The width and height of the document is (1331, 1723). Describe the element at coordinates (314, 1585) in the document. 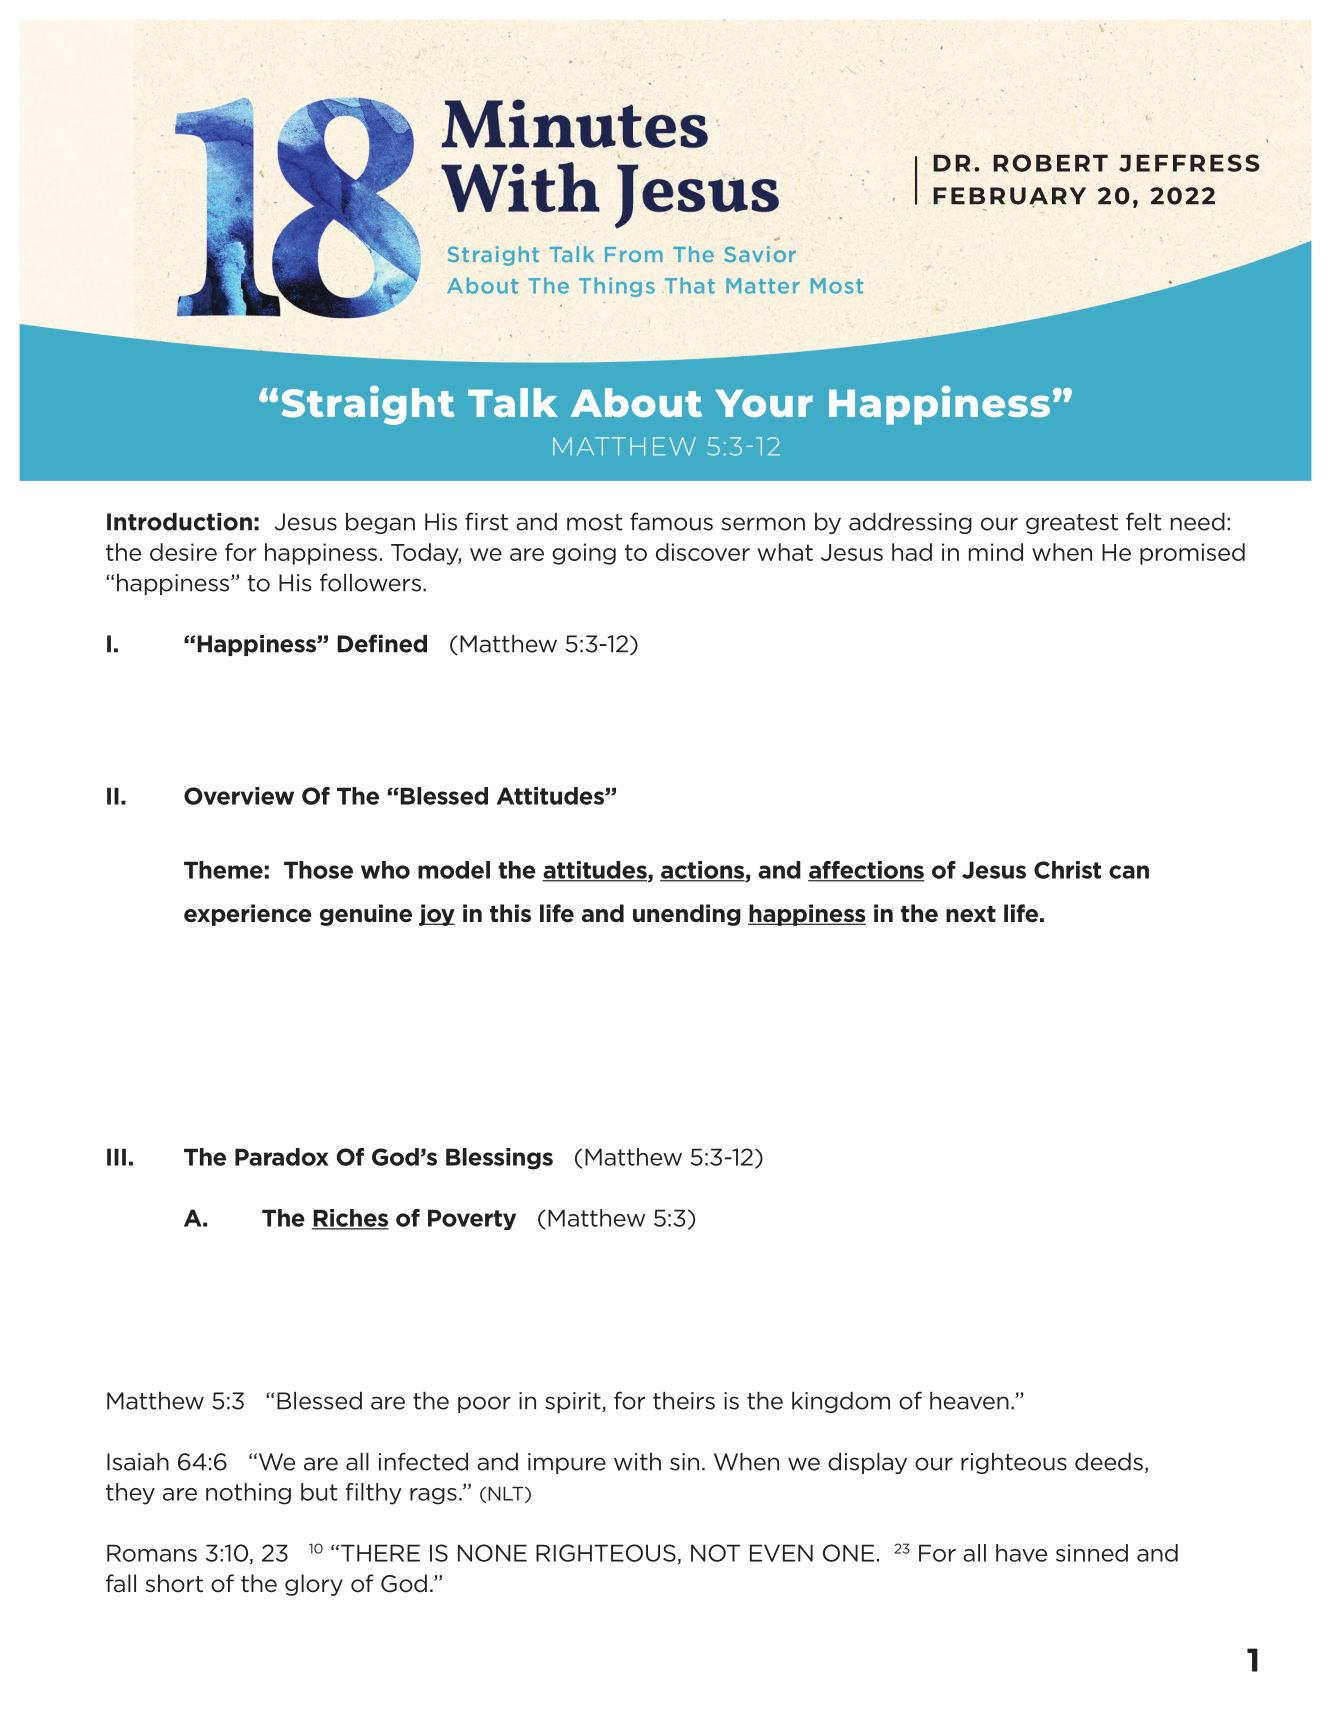

I see `glory` at that location.
